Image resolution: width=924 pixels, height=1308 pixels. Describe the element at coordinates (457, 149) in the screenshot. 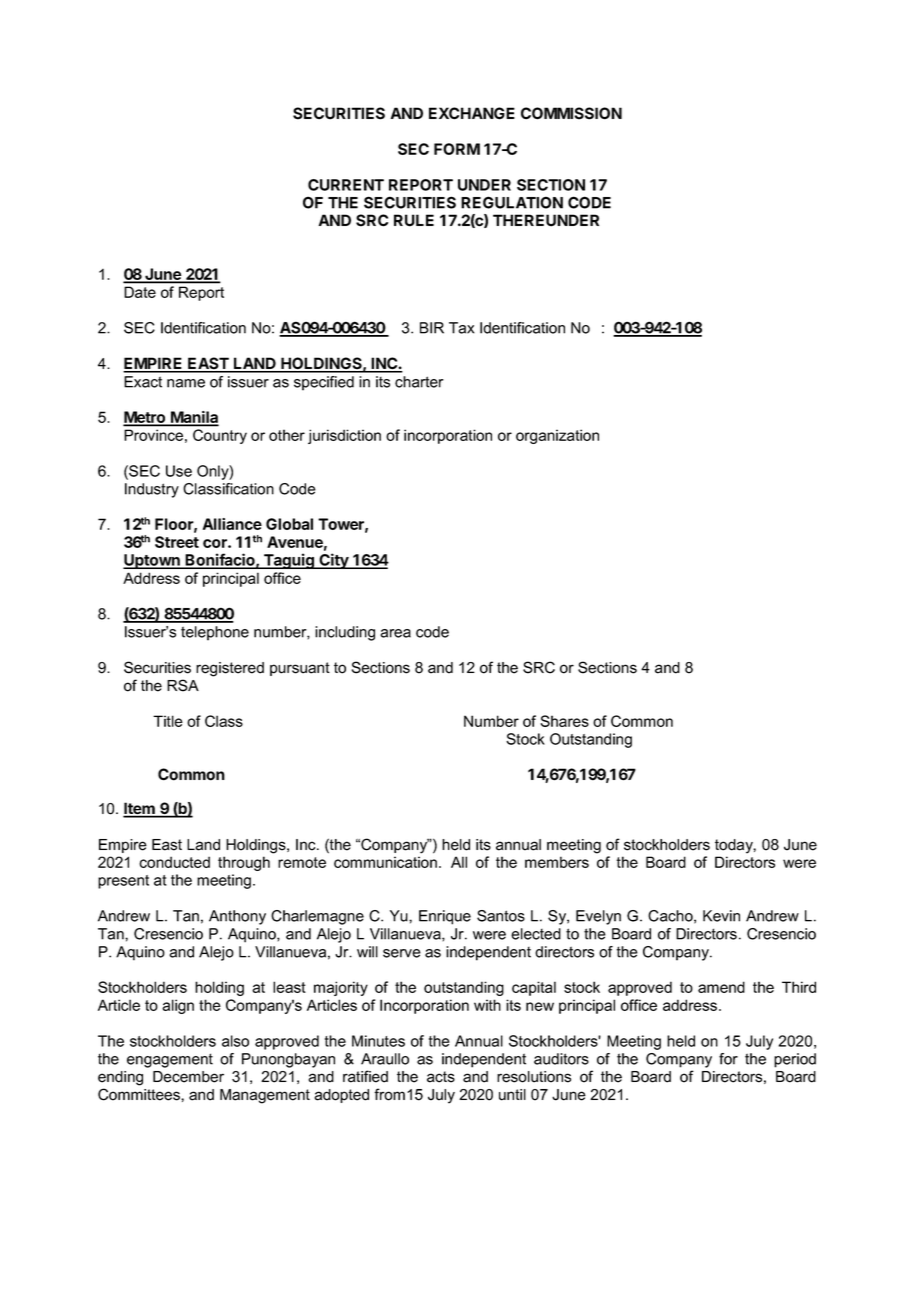

I see `FORM` at that location.
